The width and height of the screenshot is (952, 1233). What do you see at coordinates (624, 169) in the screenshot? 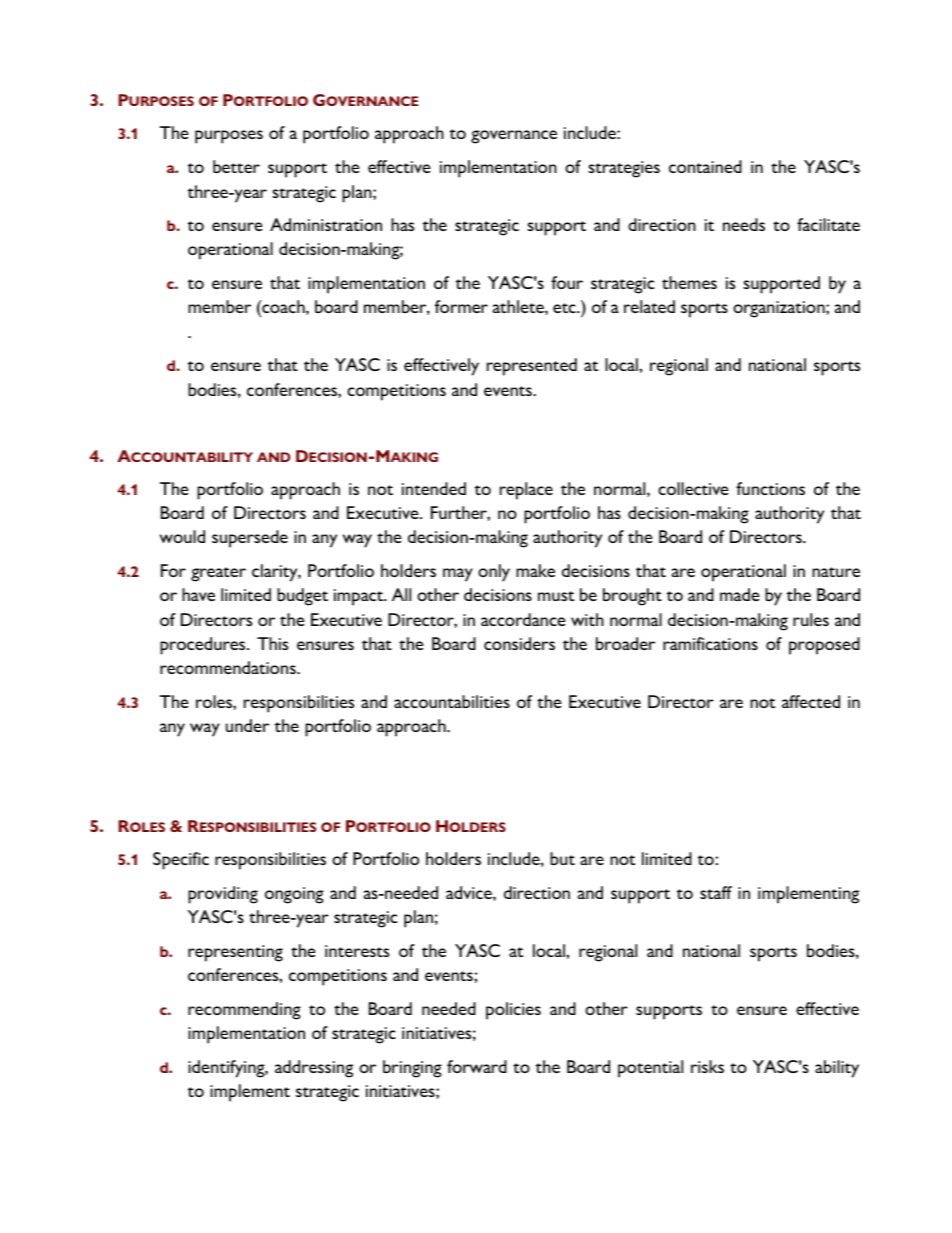
I see `strategies` at bounding box center [624, 169].
